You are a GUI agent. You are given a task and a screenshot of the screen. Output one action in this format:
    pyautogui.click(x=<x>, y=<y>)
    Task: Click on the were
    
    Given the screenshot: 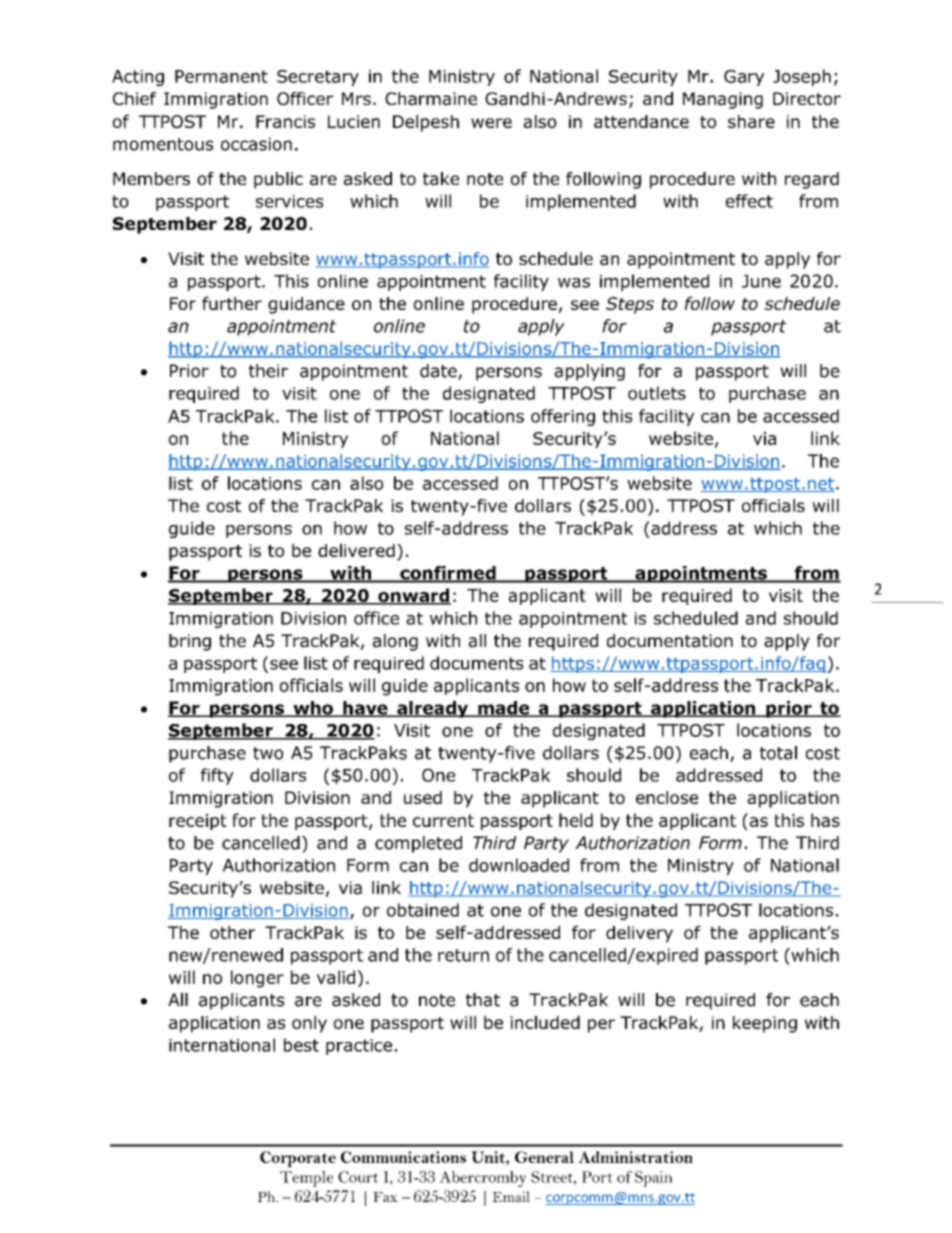 What is the action you would take?
    pyautogui.click(x=491, y=123)
